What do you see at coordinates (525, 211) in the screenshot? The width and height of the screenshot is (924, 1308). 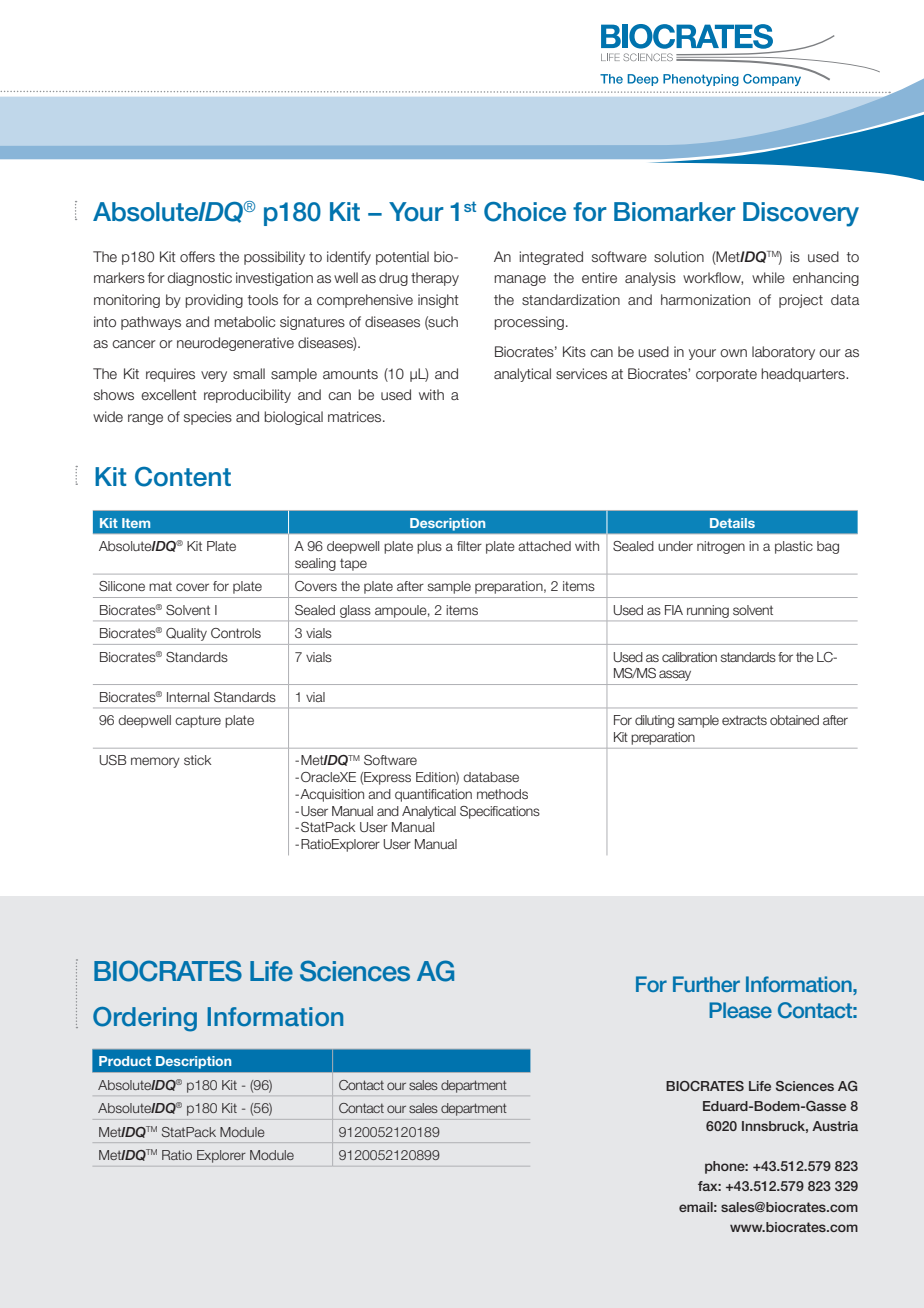 I see `Choice` at bounding box center [525, 211].
